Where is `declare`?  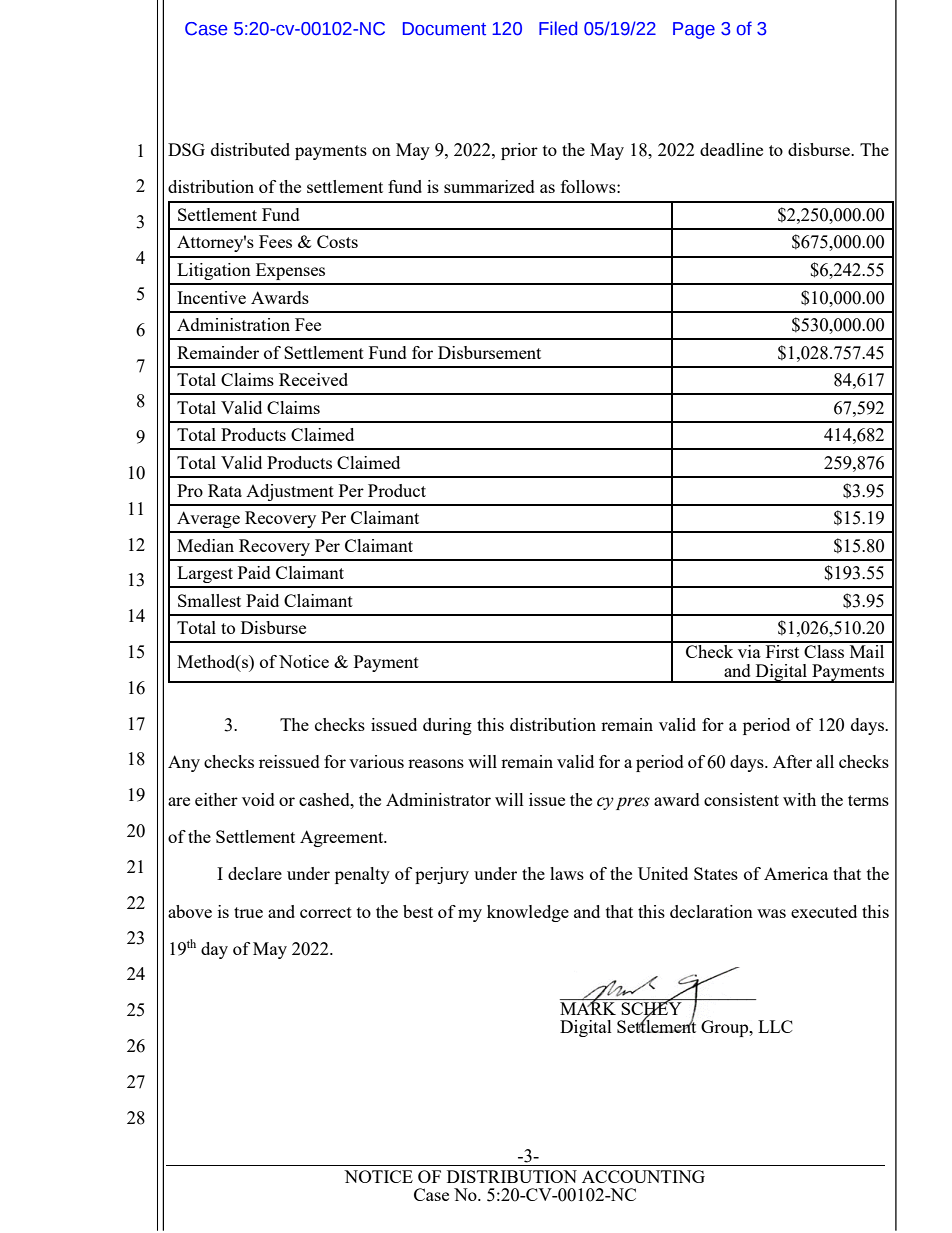
declare is located at coordinates (255, 873).
